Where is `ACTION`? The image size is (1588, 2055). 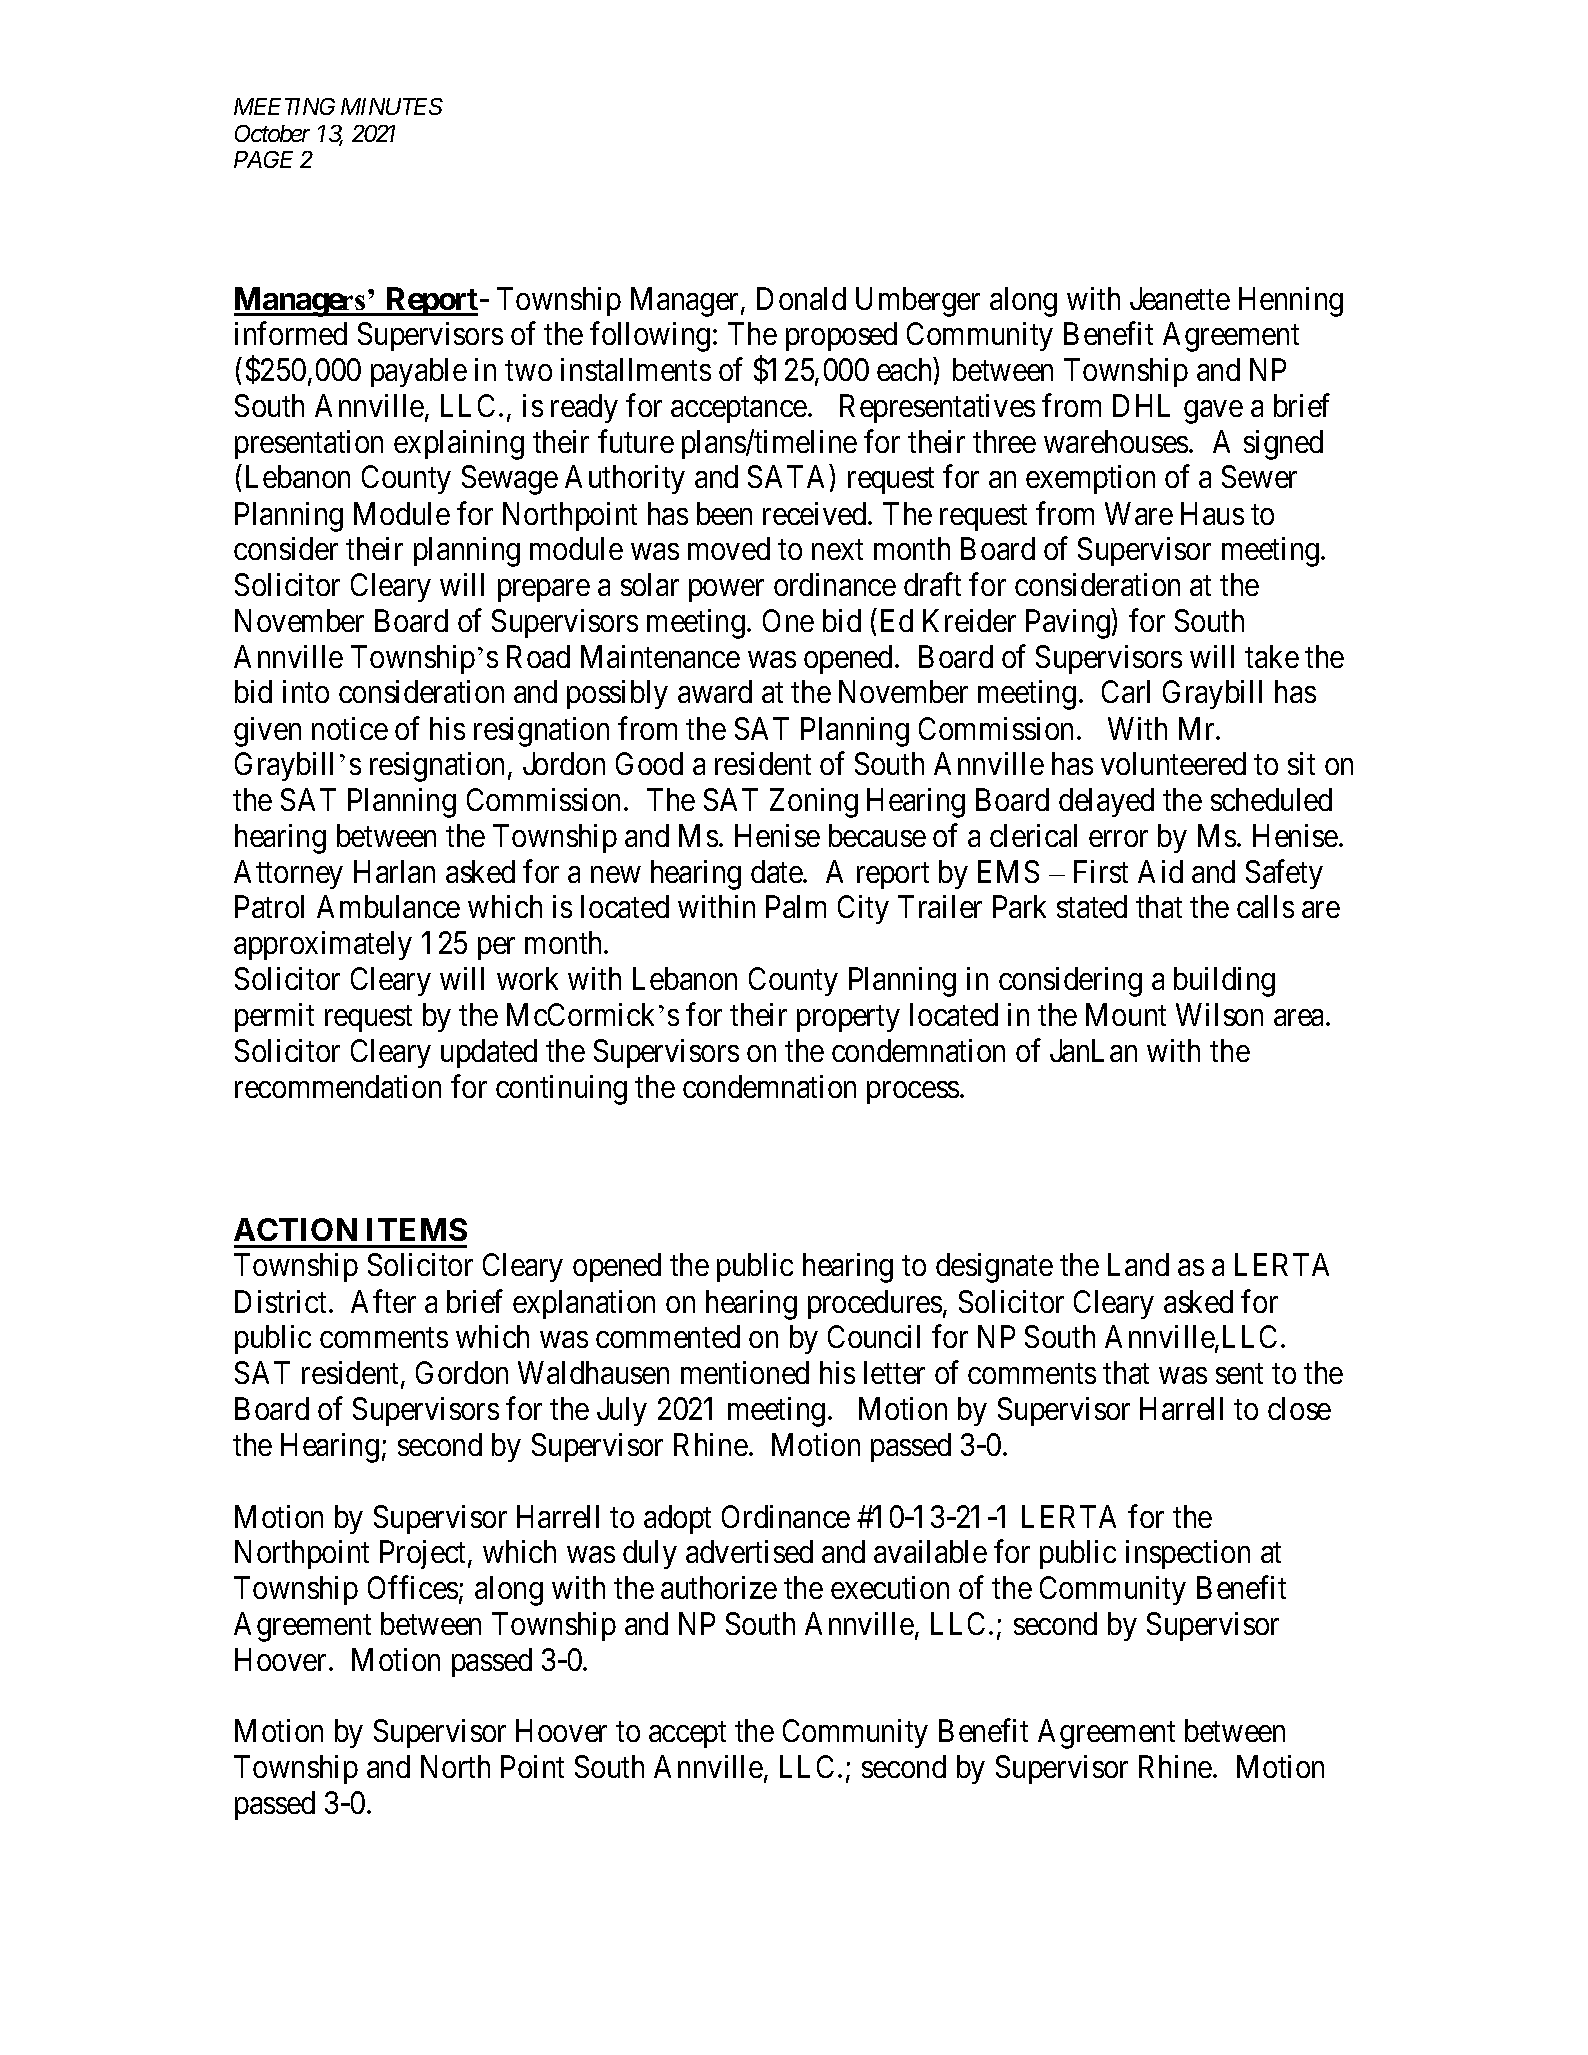 ACTION is located at coordinates (295, 1229).
